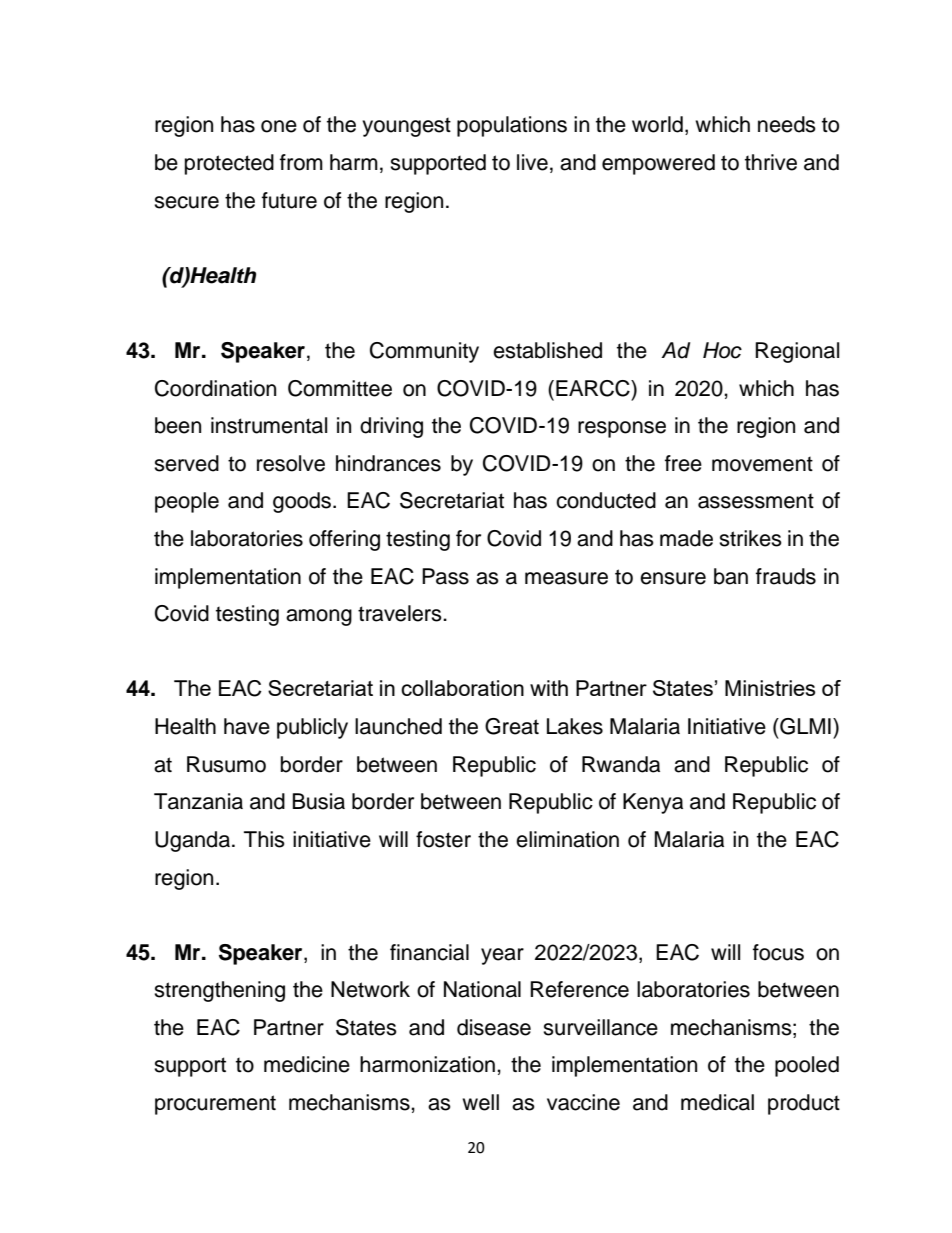 The height and width of the screenshot is (1233, 952). Describe the element at coordinates (215, 1105) in the screenshot. I see `procurement` at that location.
